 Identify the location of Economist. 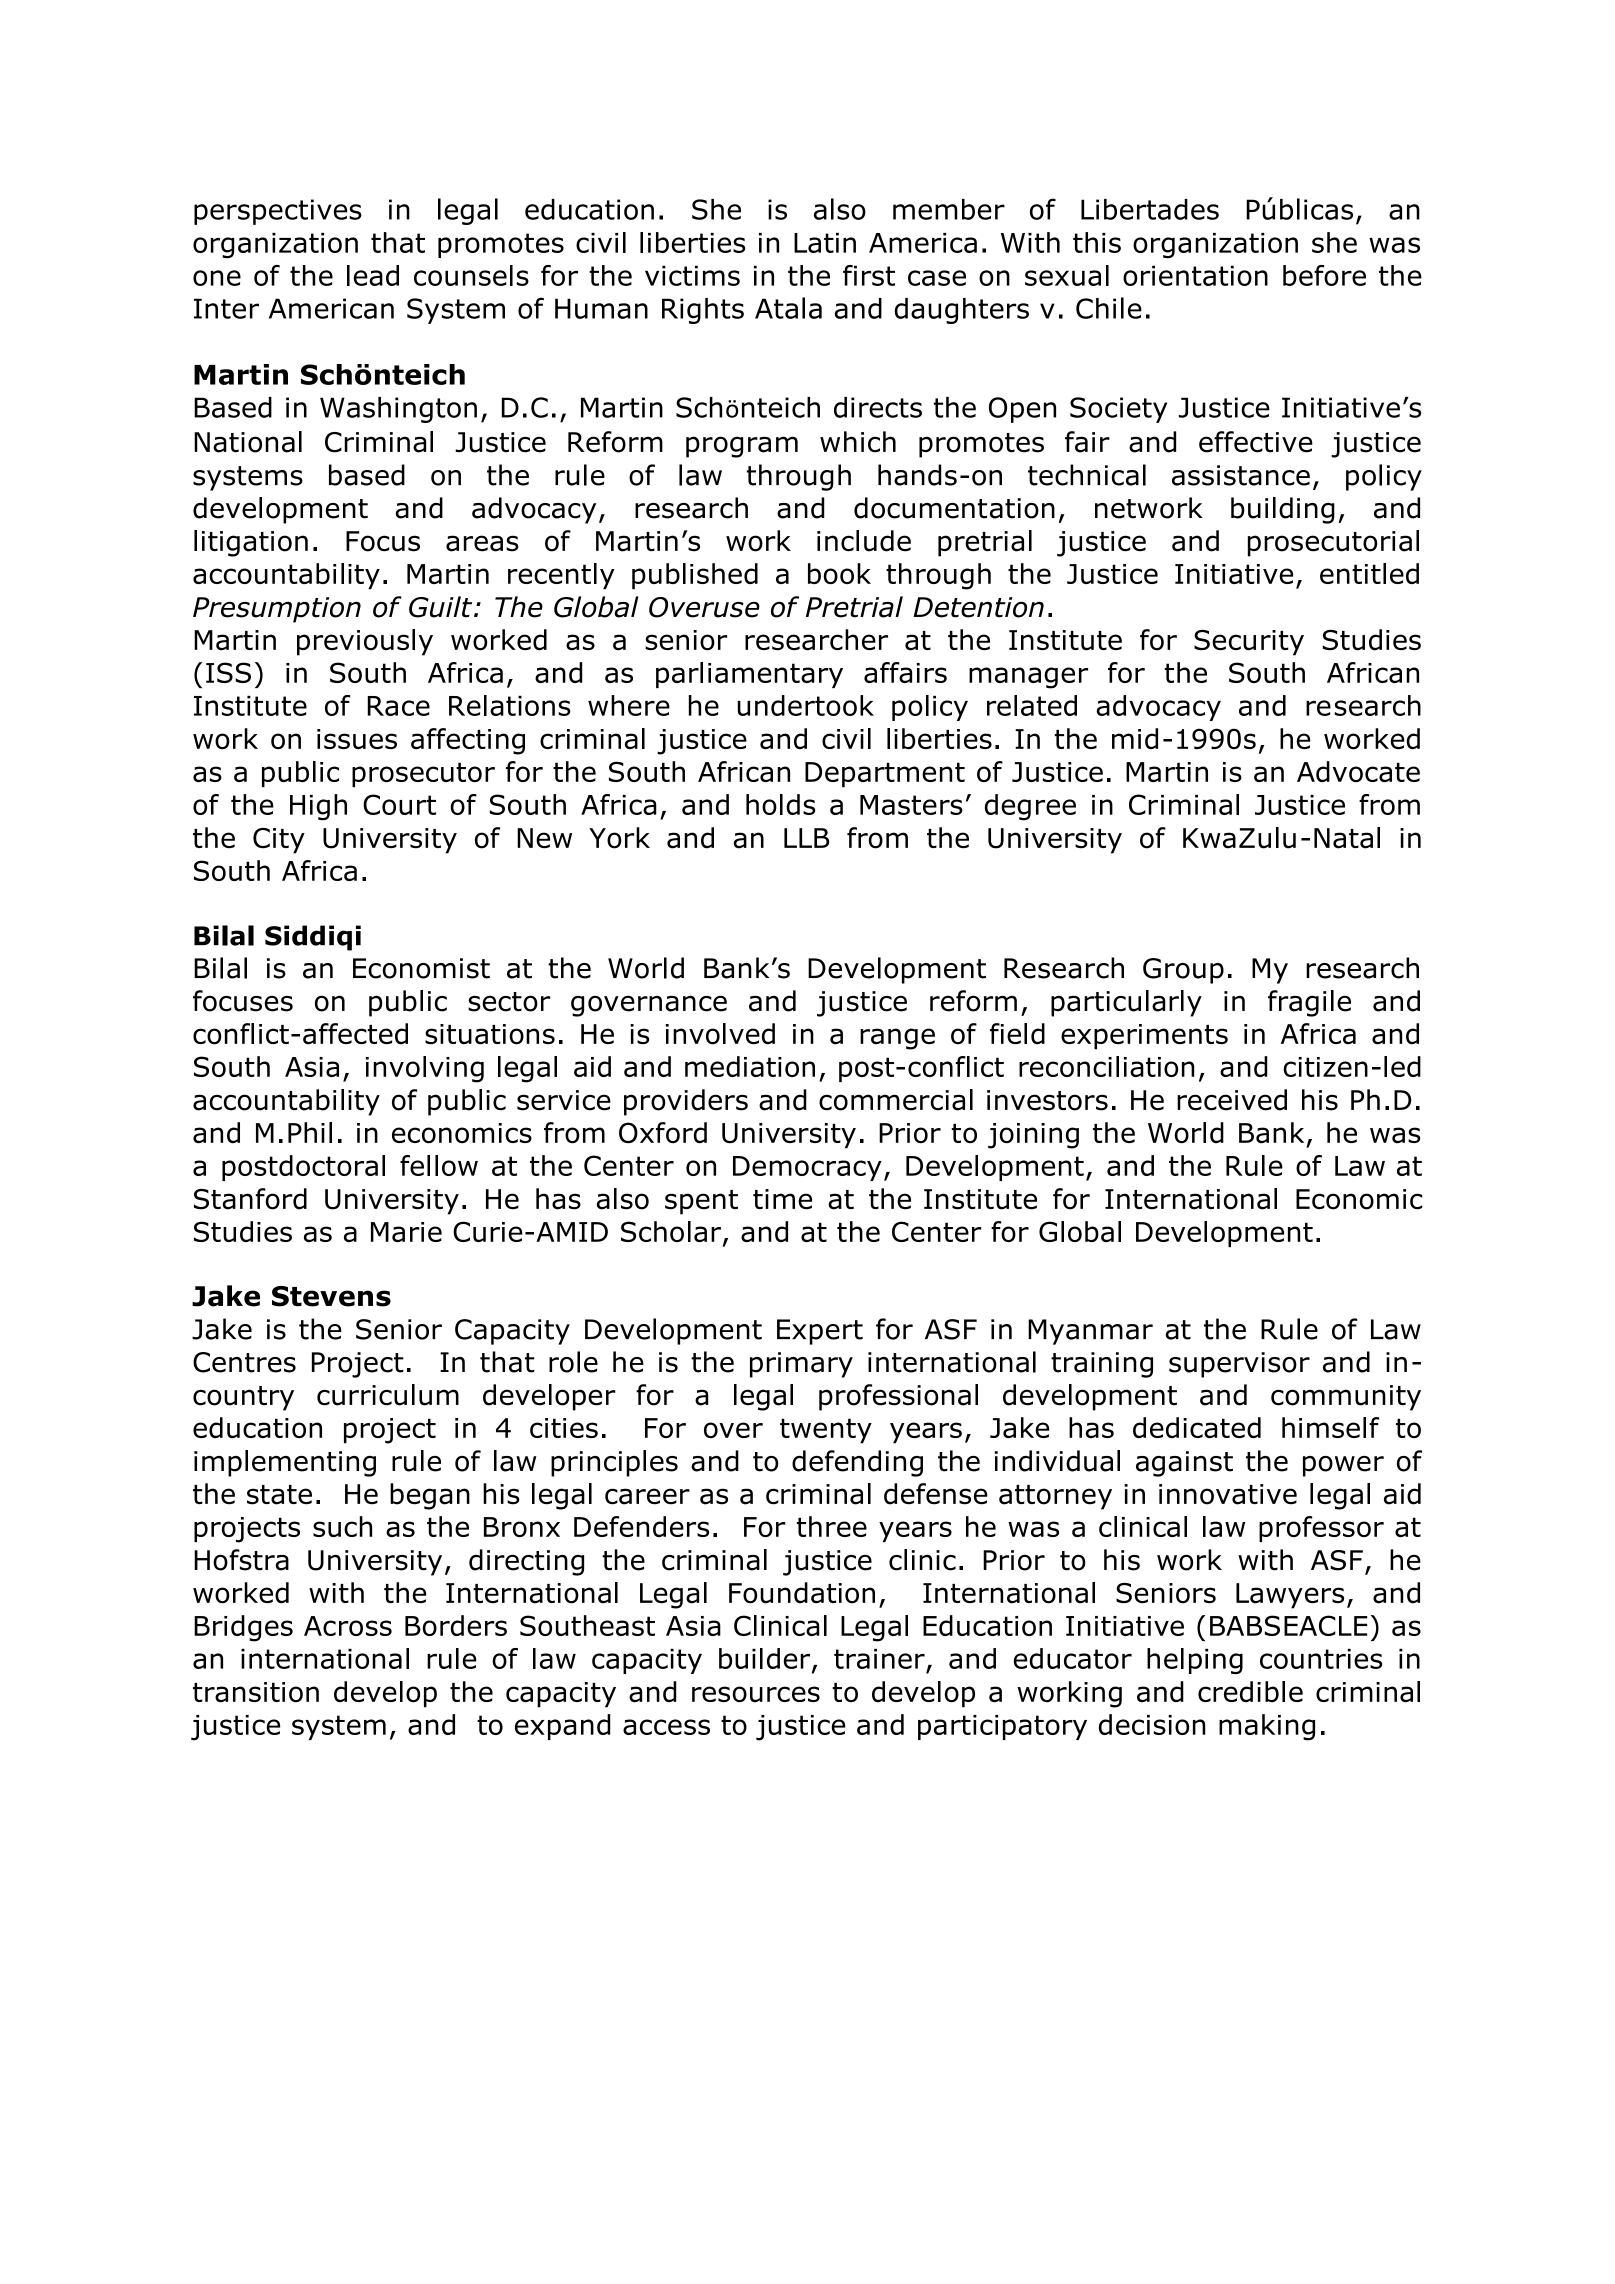
(421, 968).
